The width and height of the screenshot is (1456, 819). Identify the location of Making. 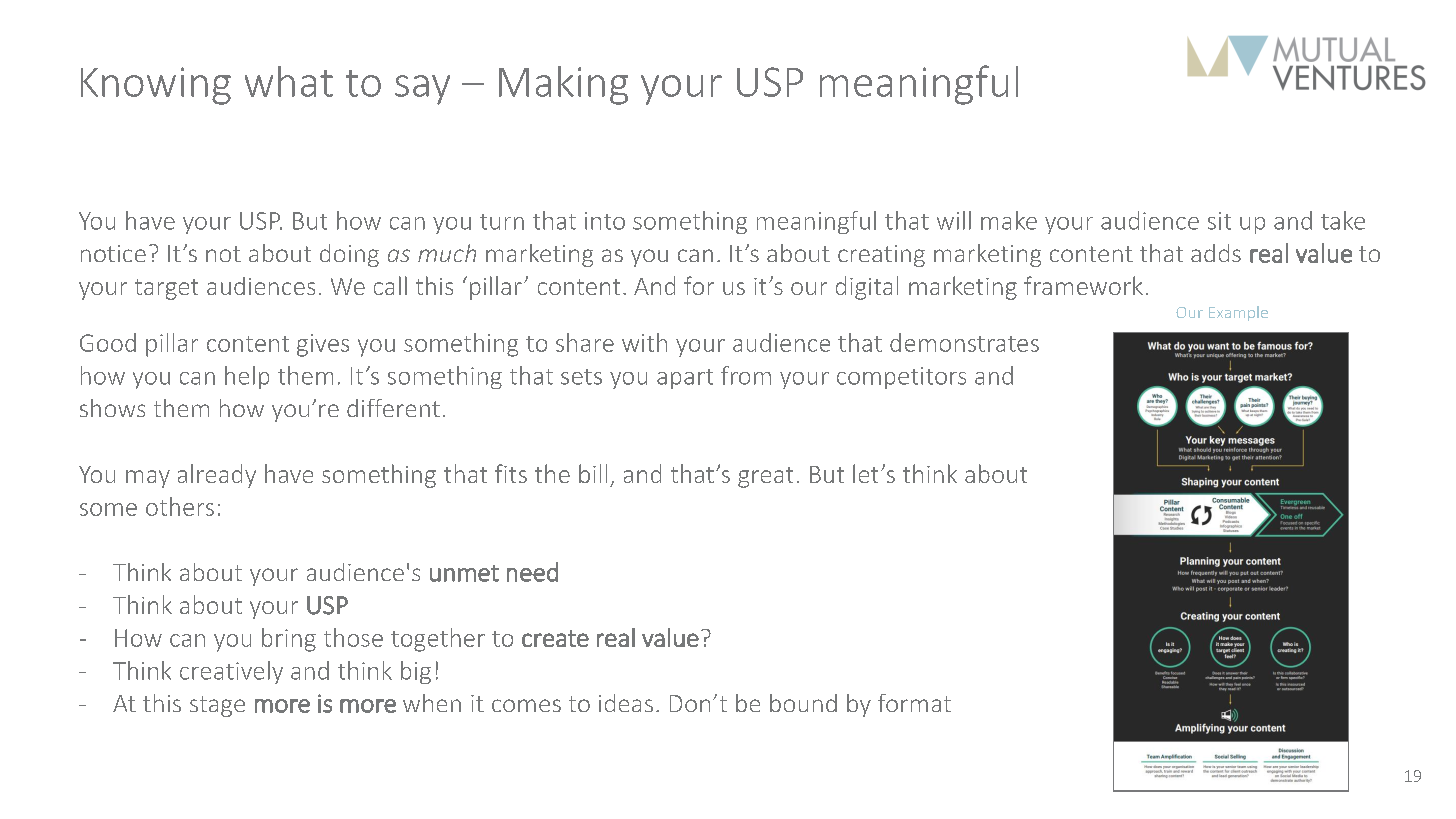
(563, 85).
